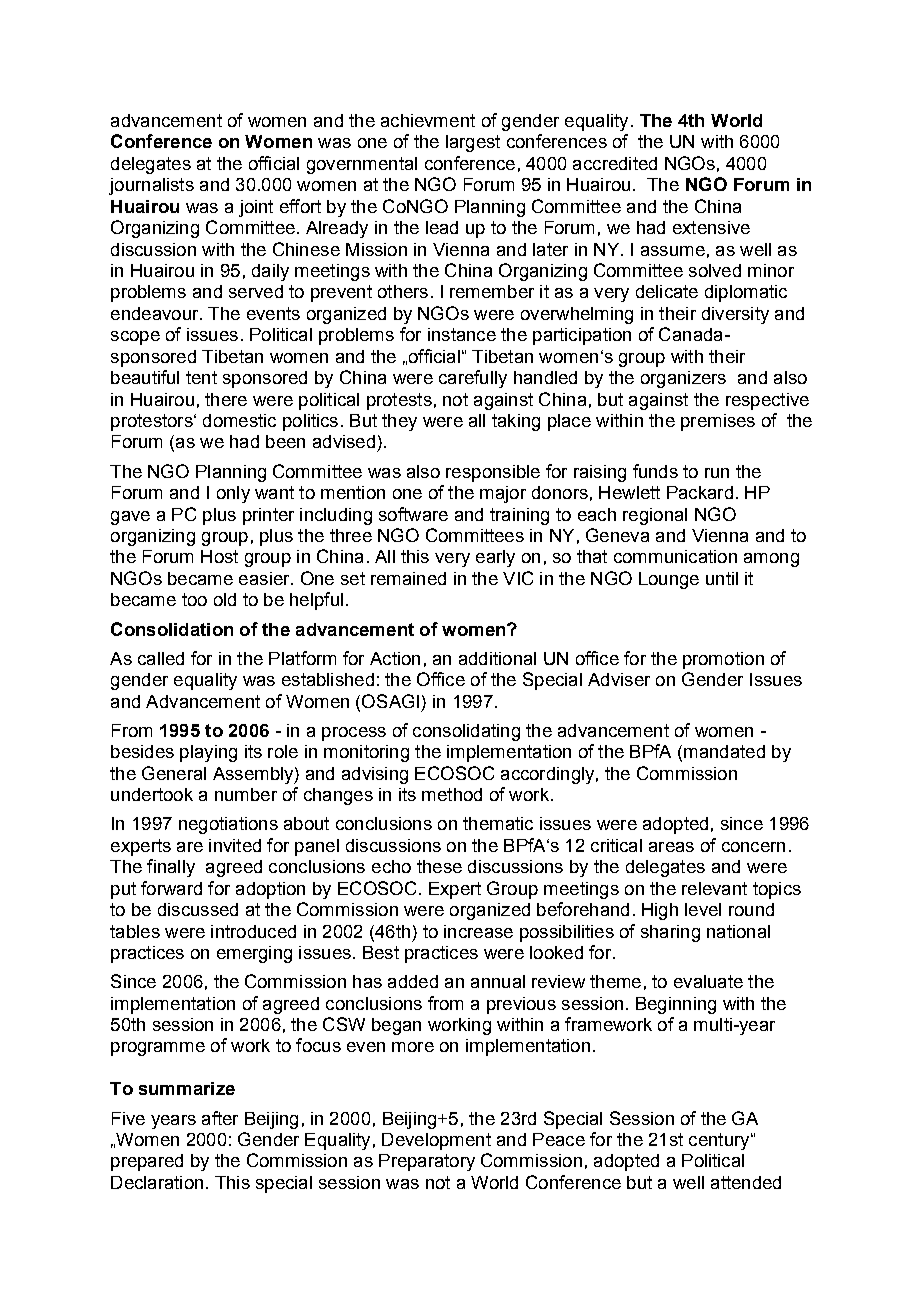  What do you see at coordinates (151, 186) in the page?
I see `journalists` at bounding box center [151, 186].
